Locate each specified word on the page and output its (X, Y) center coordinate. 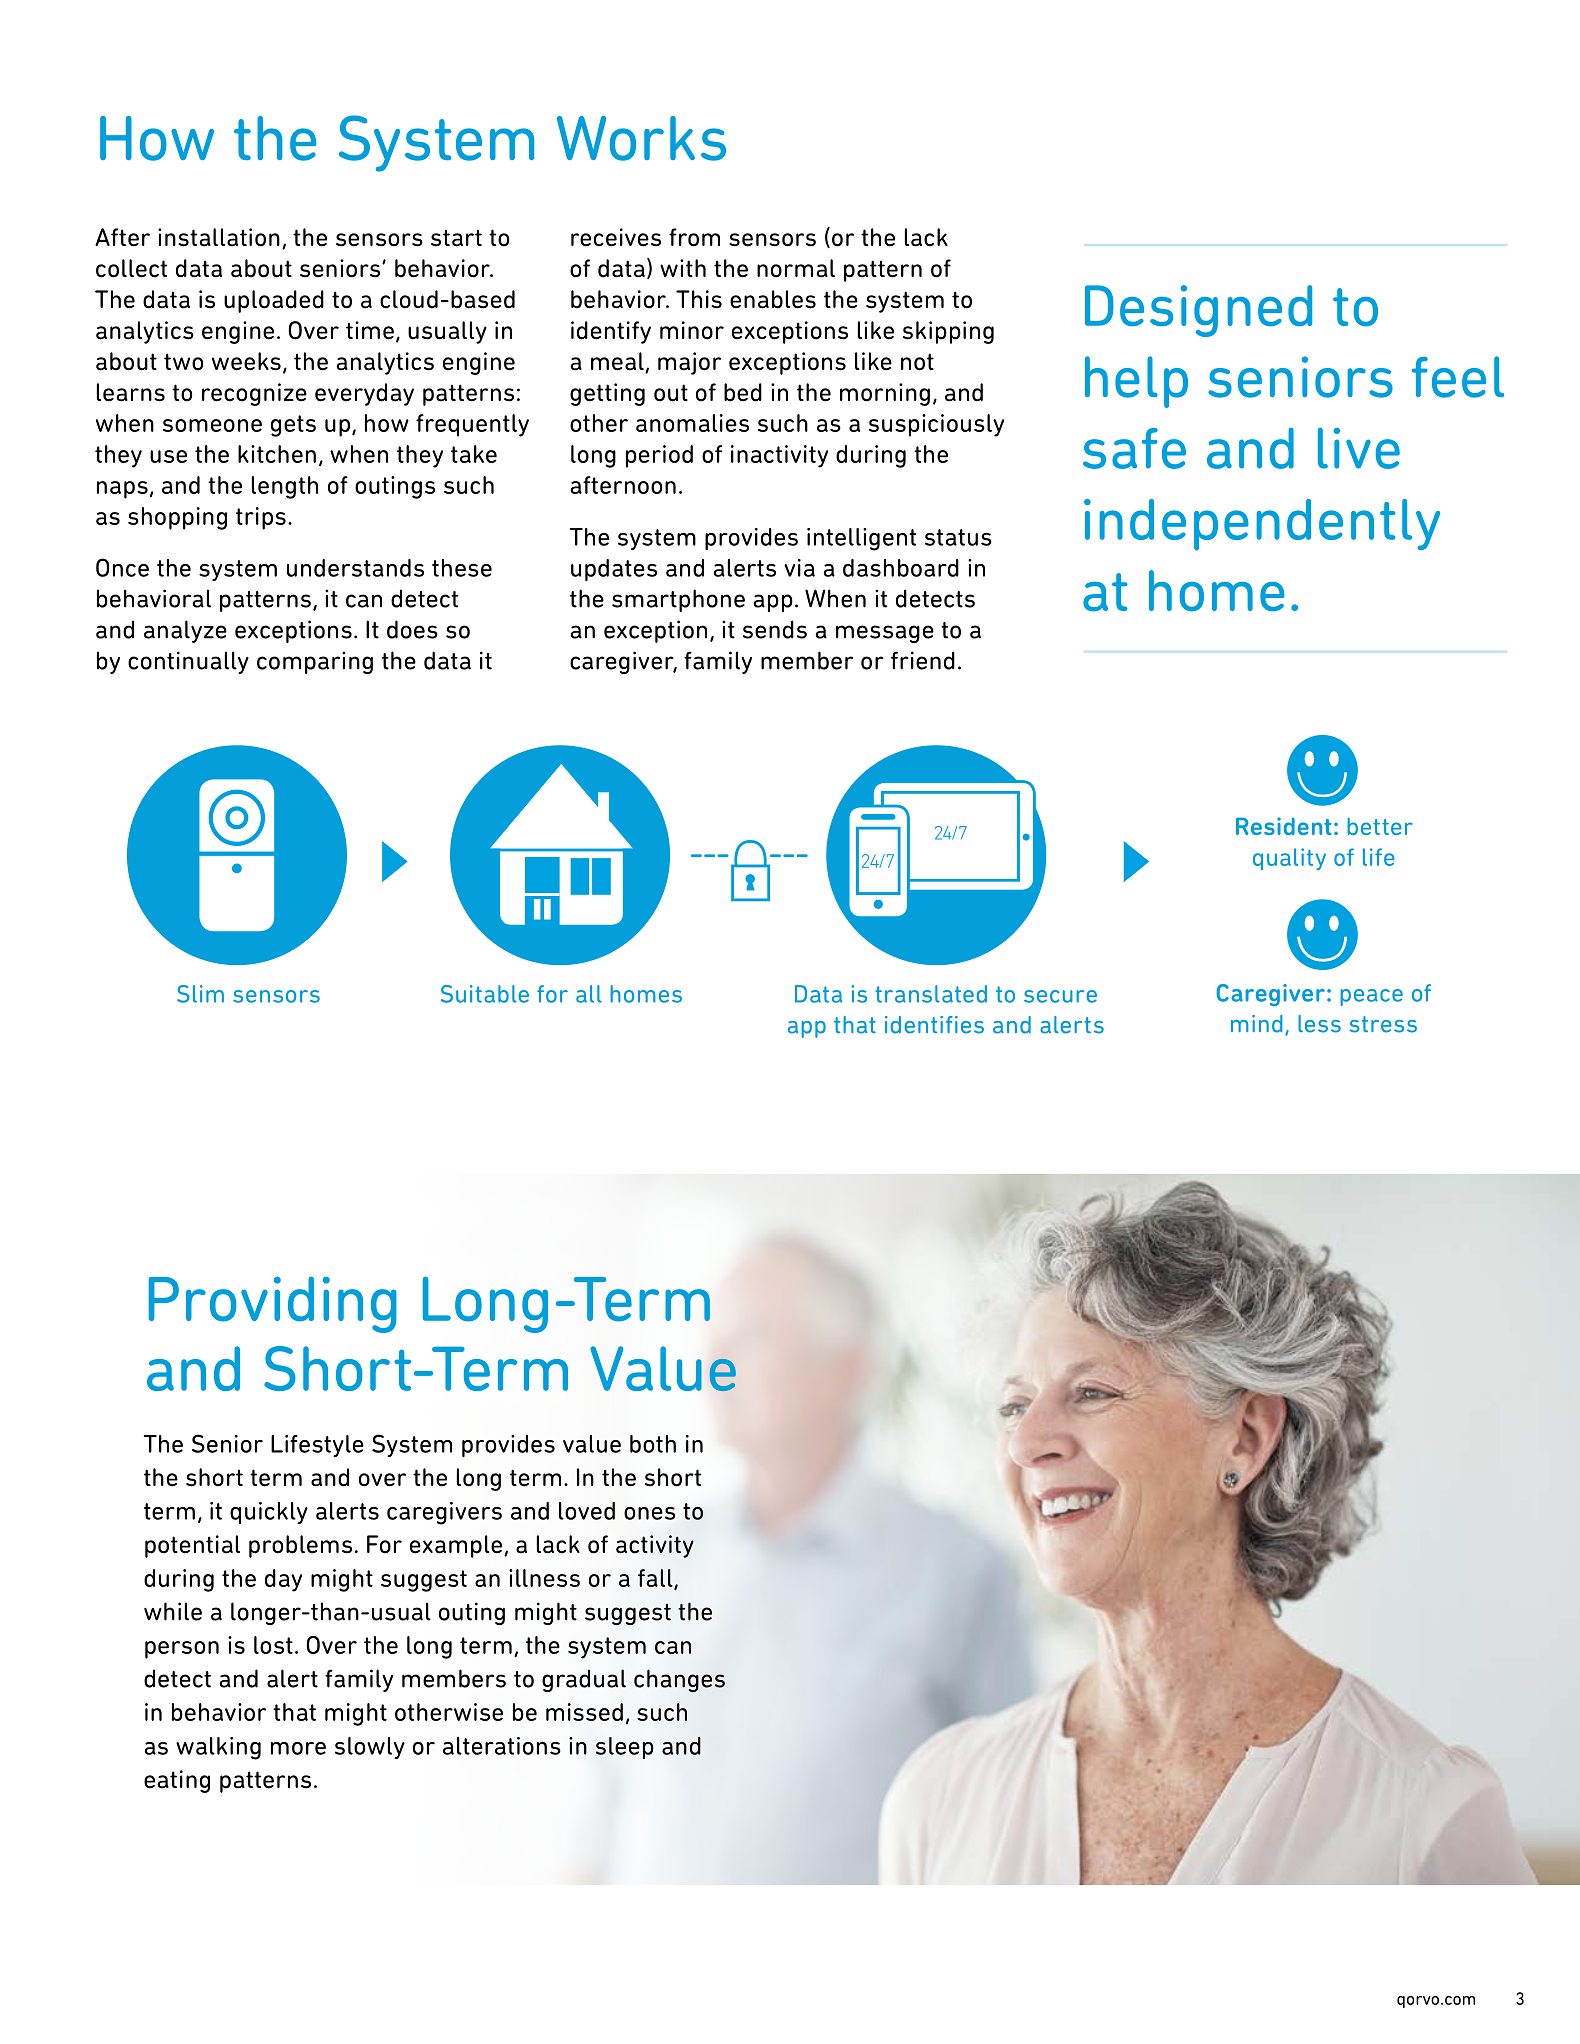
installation (219, 237)
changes (679, 1680)
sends (775, 629)
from (694, 237)
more (298, 1748)
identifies (934, 1025)
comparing (315, 662)
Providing (273, 1305)
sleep (625, 1748)
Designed (1198, 311)
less (1319, 1024)
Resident (1284, 826)
